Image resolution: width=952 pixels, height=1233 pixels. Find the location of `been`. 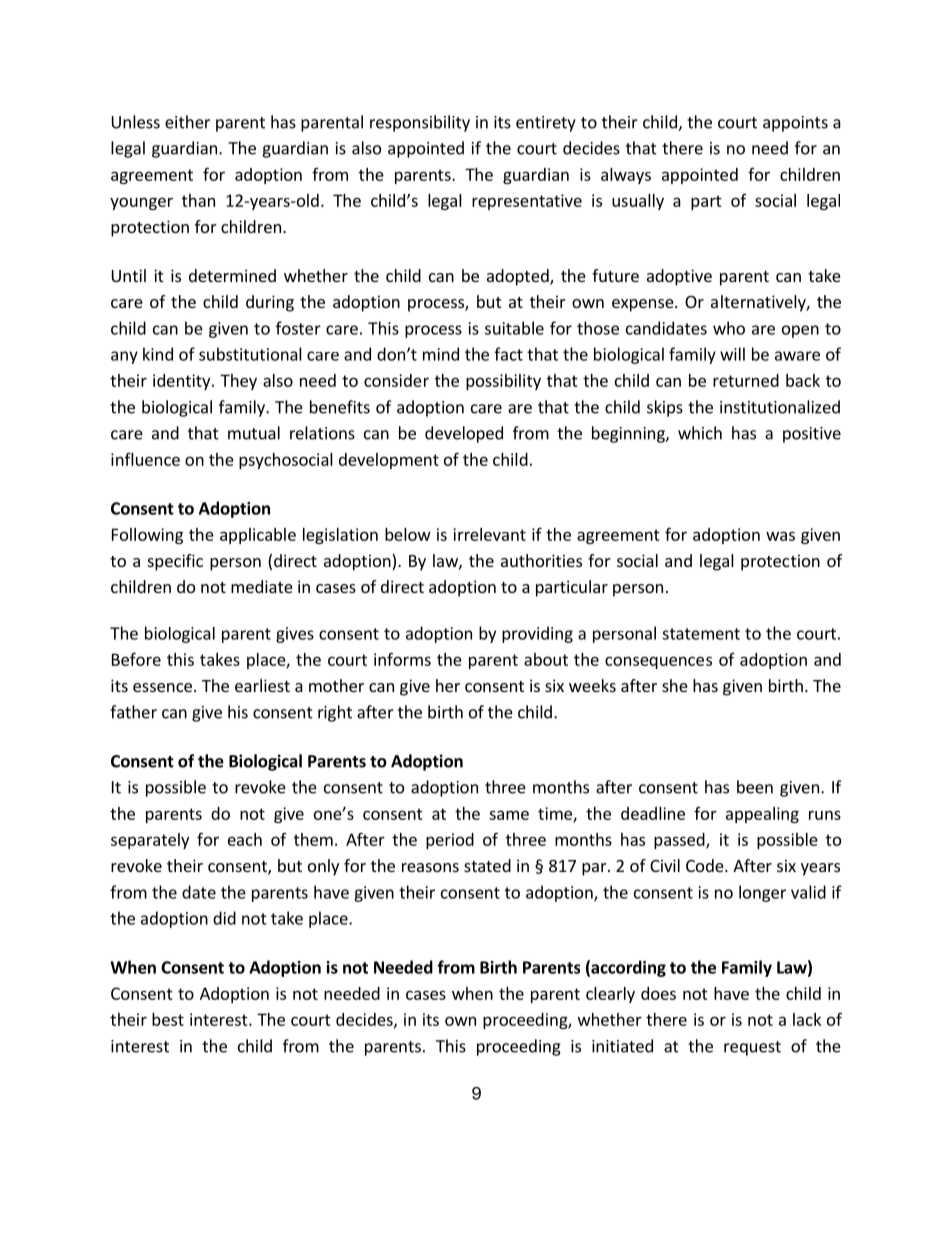

been is located at coordinates (755, 787).
